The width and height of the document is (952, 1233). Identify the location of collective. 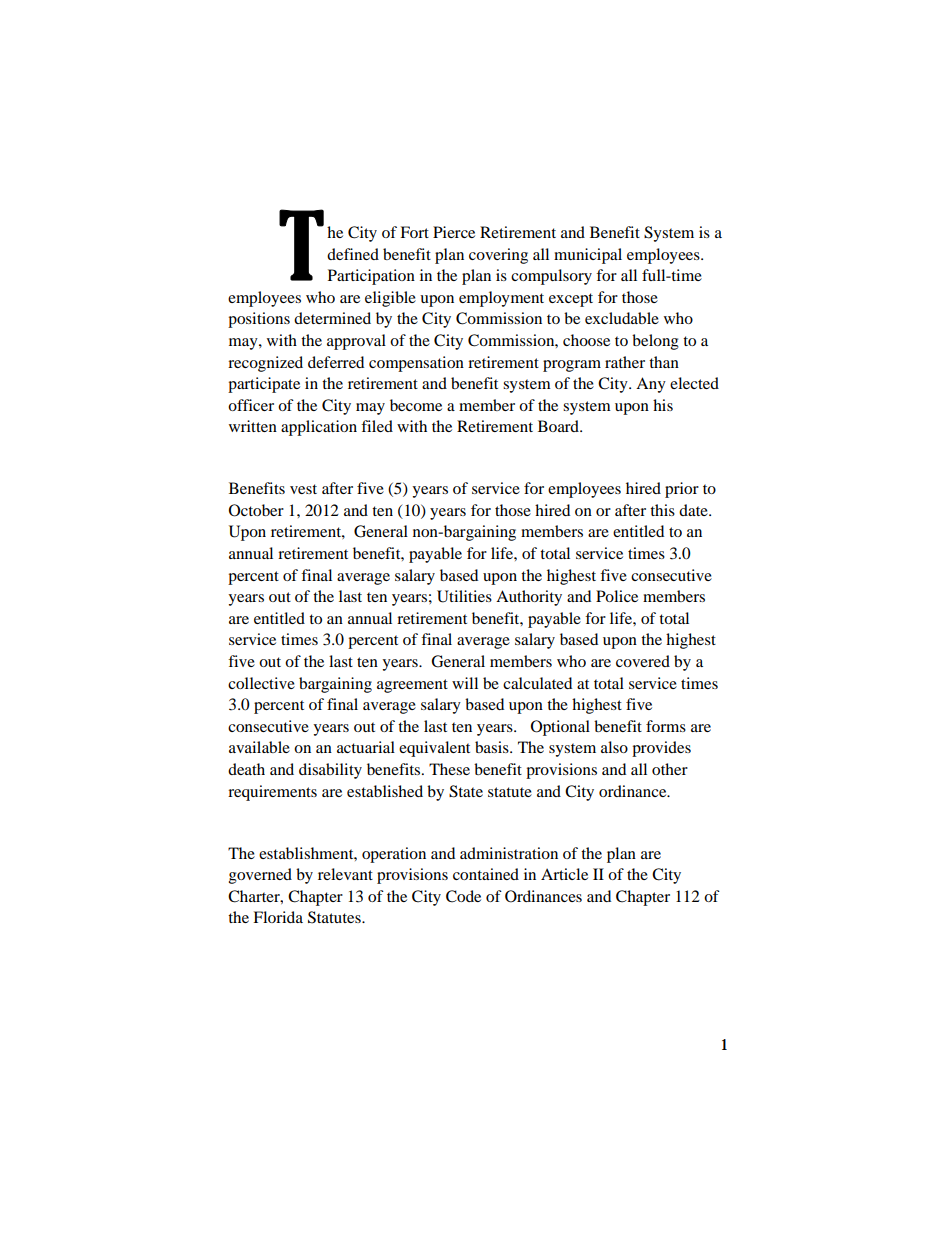
(261, 683).
